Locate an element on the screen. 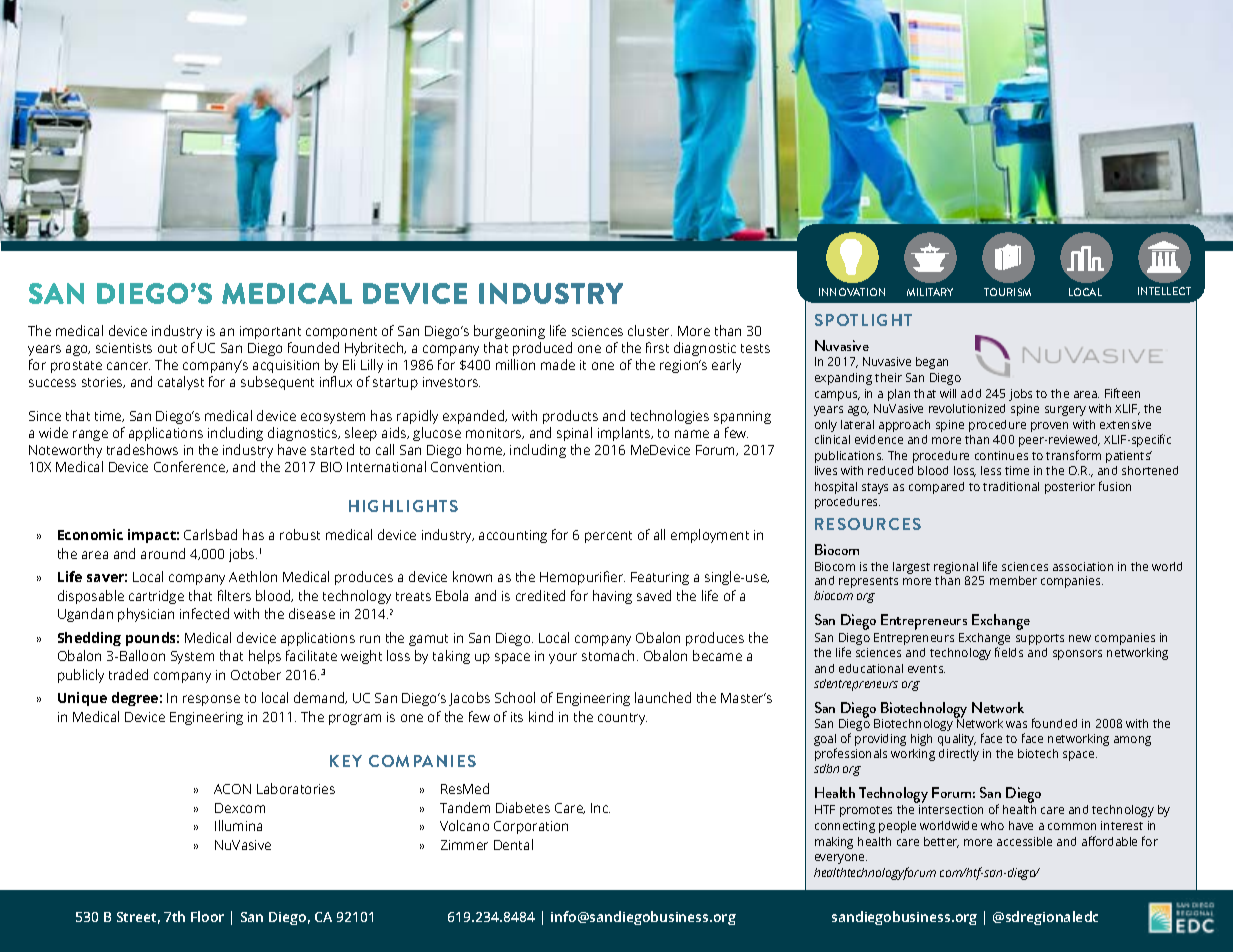  Carlsbad is located at coordinates (210, 534).
